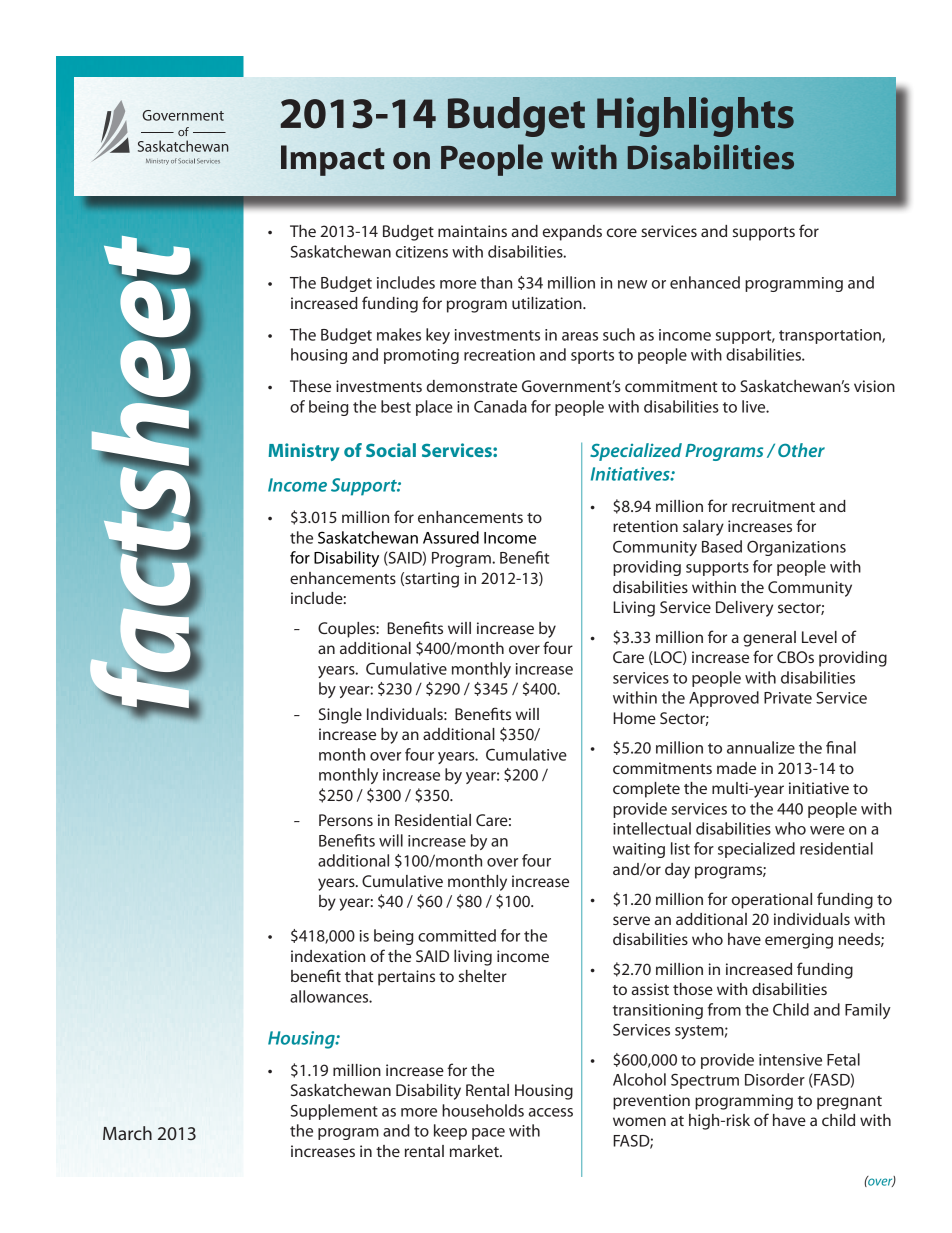 This screenshot has width=952, height=1233. What do you see at coordinates (127, 1133) in the screenshot?
I see `March` at bounding box center [127, 1133].
